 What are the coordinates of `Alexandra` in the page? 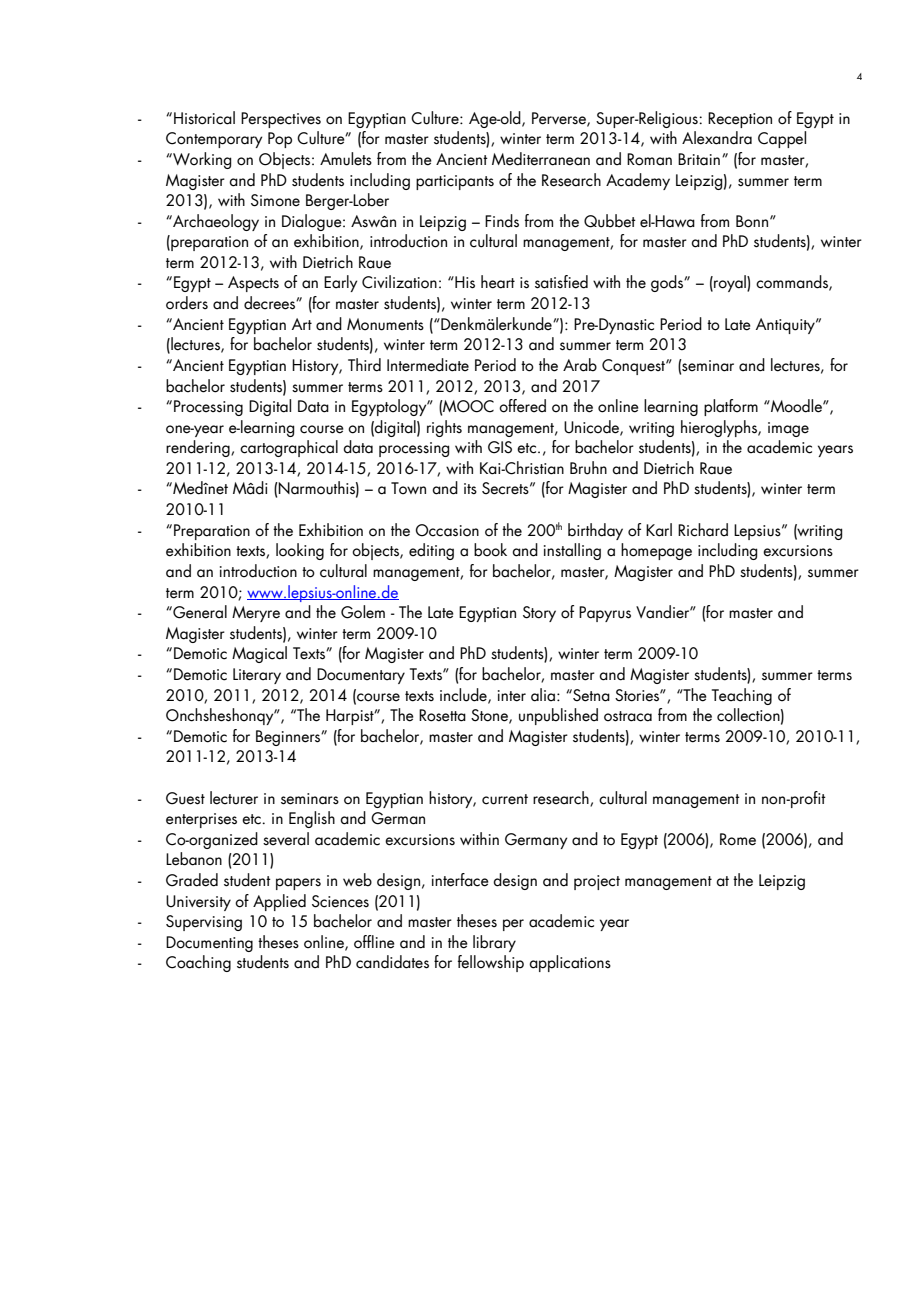 It's located at (717, 138).
